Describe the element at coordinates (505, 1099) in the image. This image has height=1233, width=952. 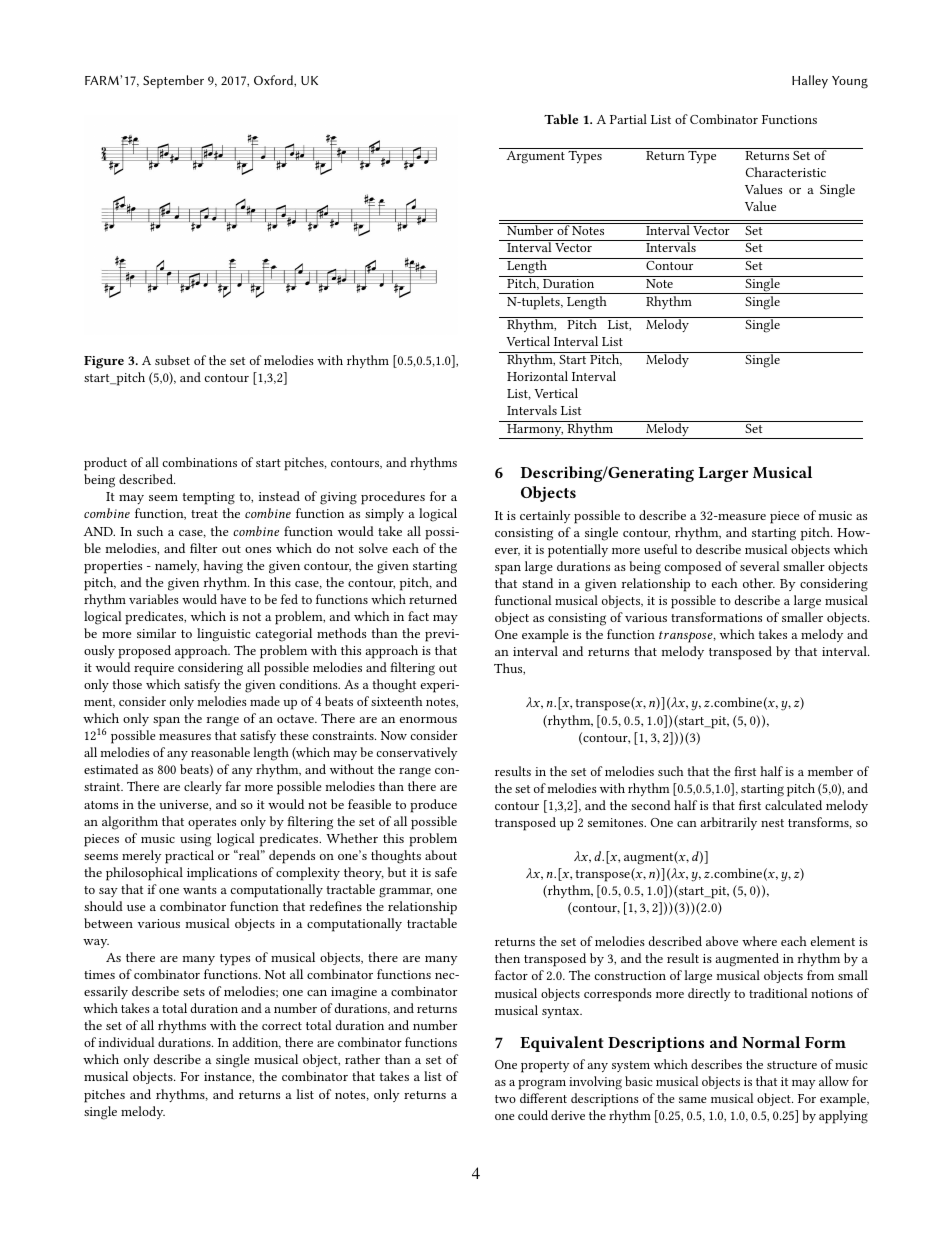
I see `two` at that location.
